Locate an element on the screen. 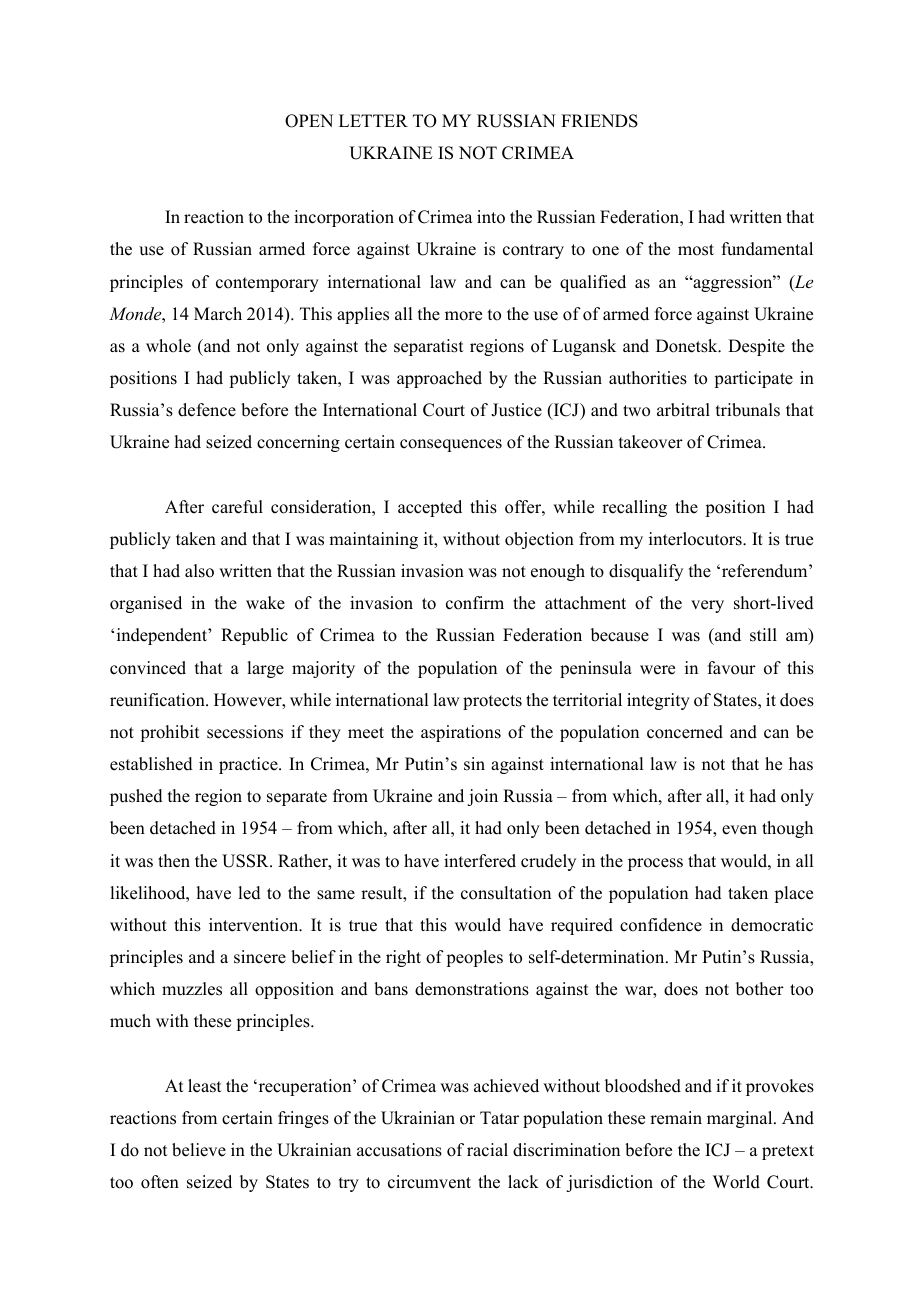  most is located at coordinates (696, 250).
